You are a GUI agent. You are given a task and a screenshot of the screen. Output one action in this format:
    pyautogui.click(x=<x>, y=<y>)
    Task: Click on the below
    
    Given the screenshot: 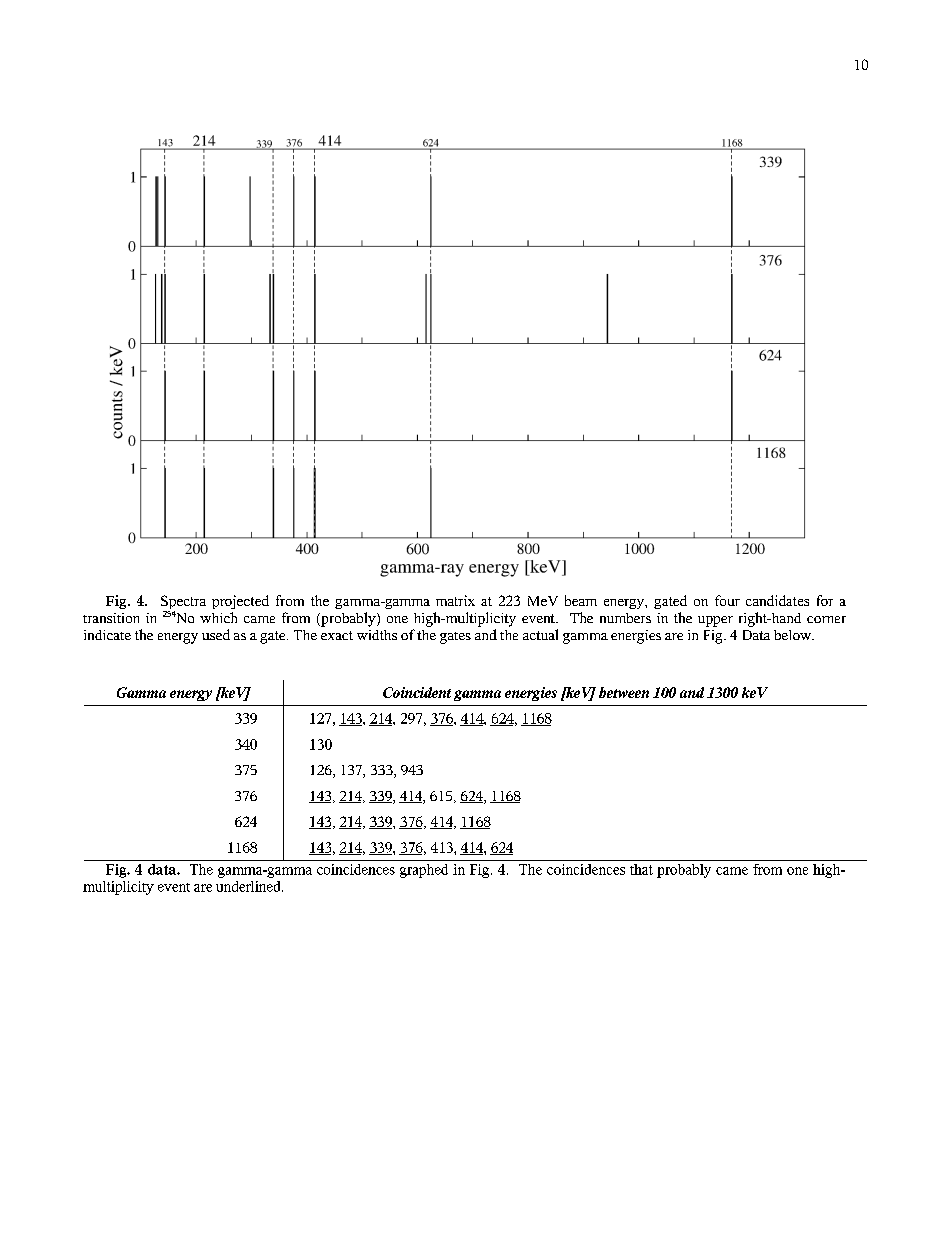 What is the action you would take?
    pyautogui.click(x=794, y=635)
